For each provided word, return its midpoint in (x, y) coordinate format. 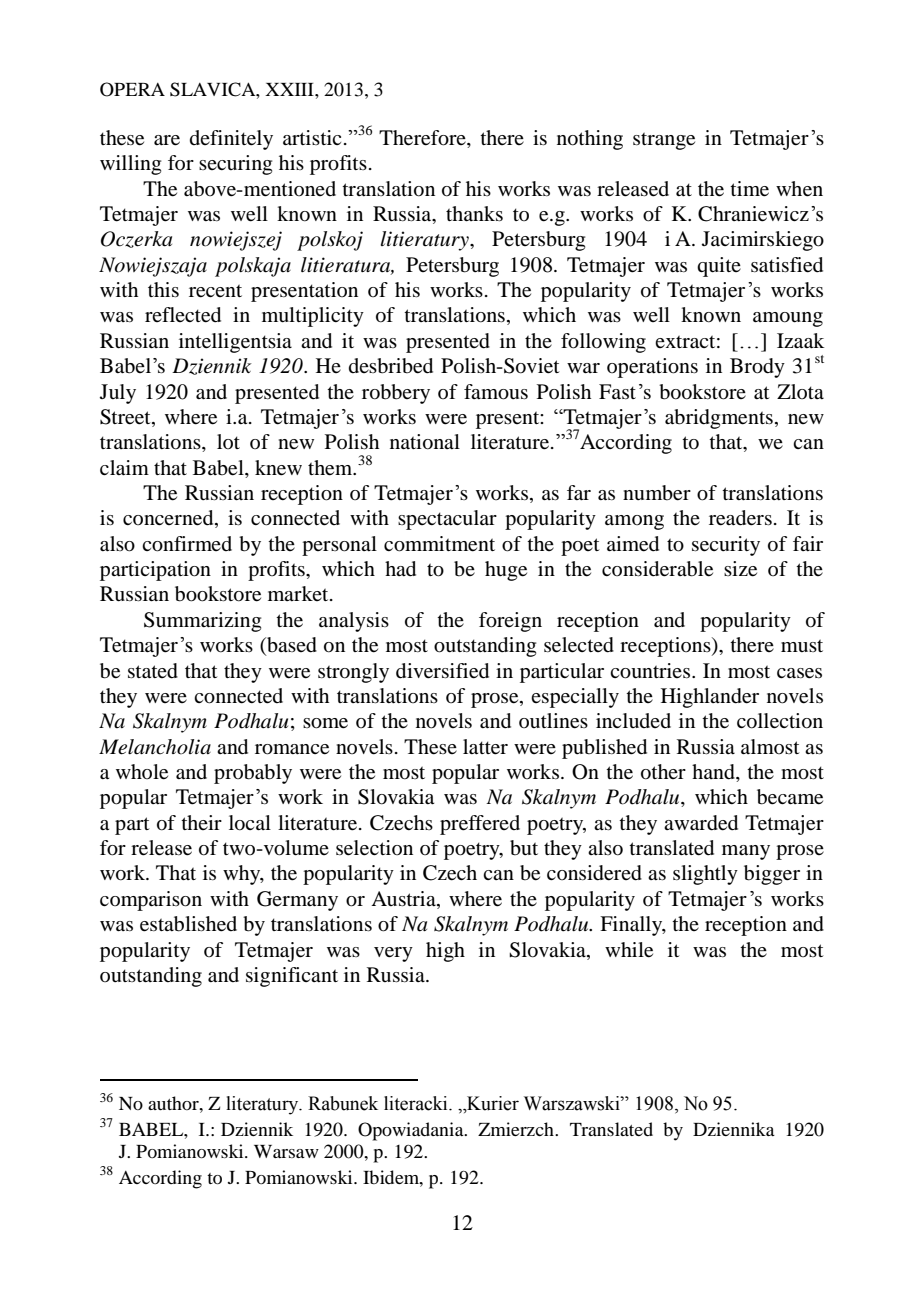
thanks (474, 213)
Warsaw (286, 1151)
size (740, 569)
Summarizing (202, 622)
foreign (510, 622)
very (393, 954)
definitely (231, 140)
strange (664, 141)
